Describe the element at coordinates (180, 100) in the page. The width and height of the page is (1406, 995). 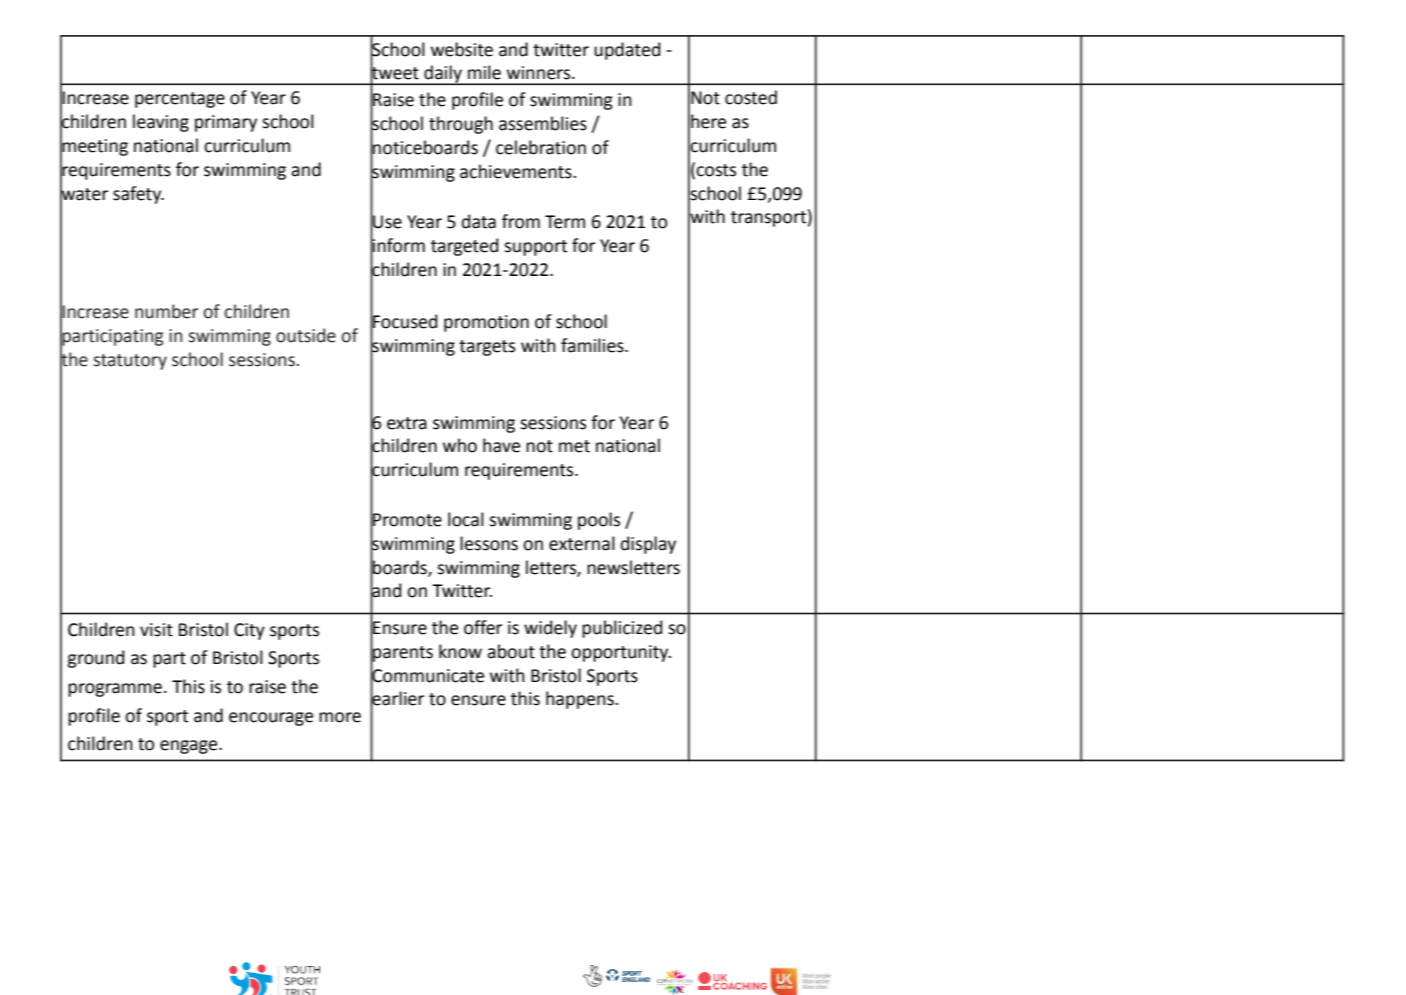
I see `percentage` at that location.
